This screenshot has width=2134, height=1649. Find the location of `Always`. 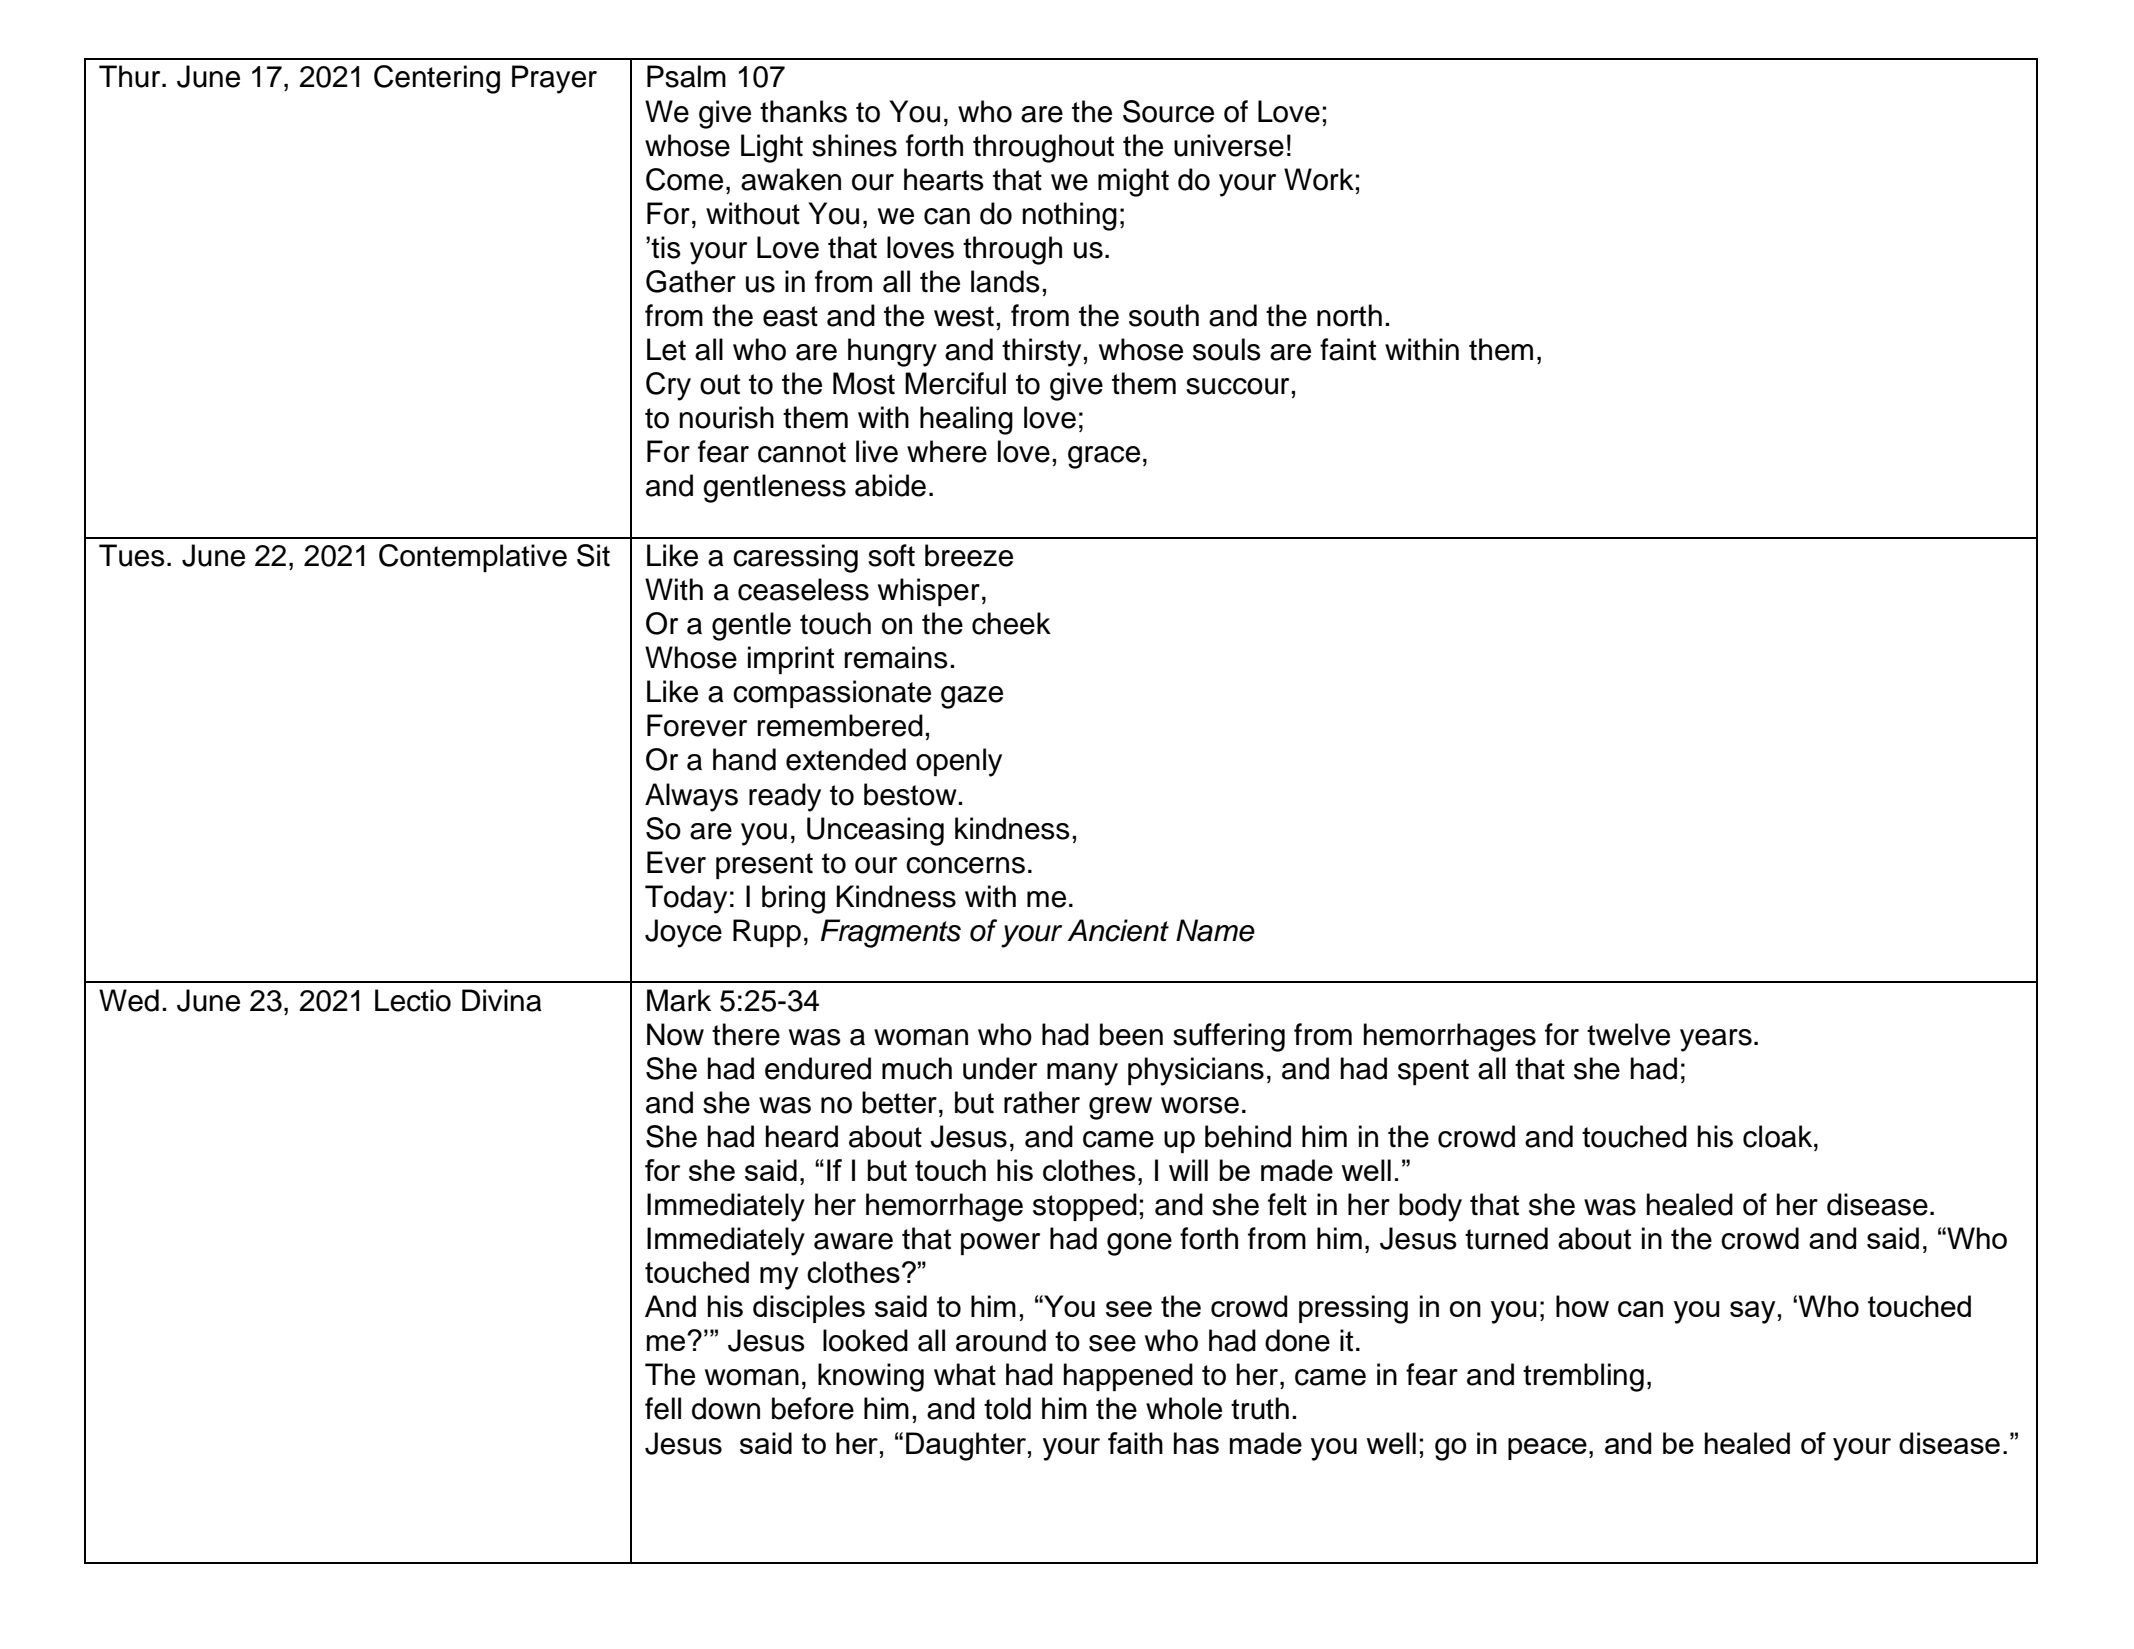

Always is located at coordinates (691, 797).
